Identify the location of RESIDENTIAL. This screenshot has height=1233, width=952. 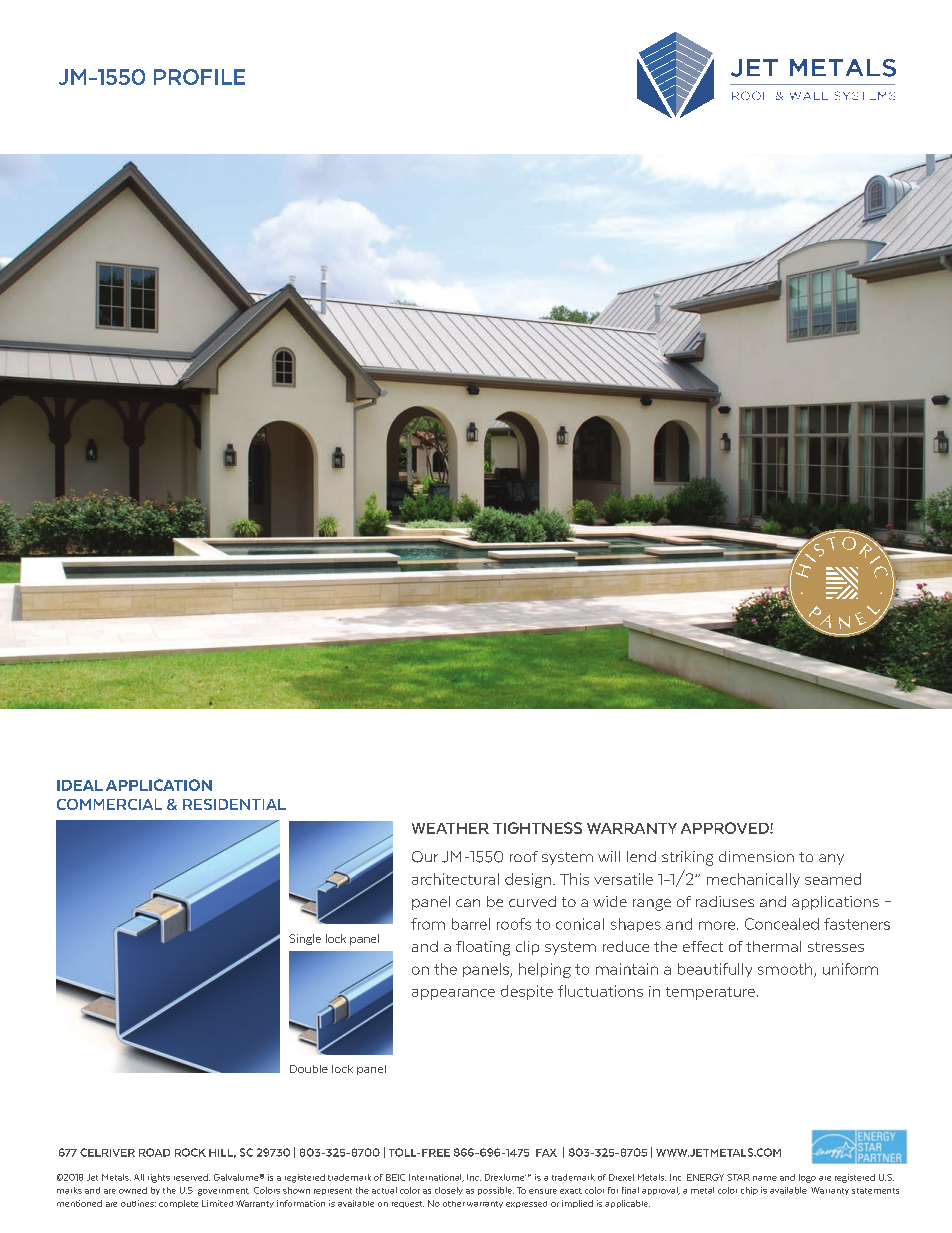
(234, 804).
